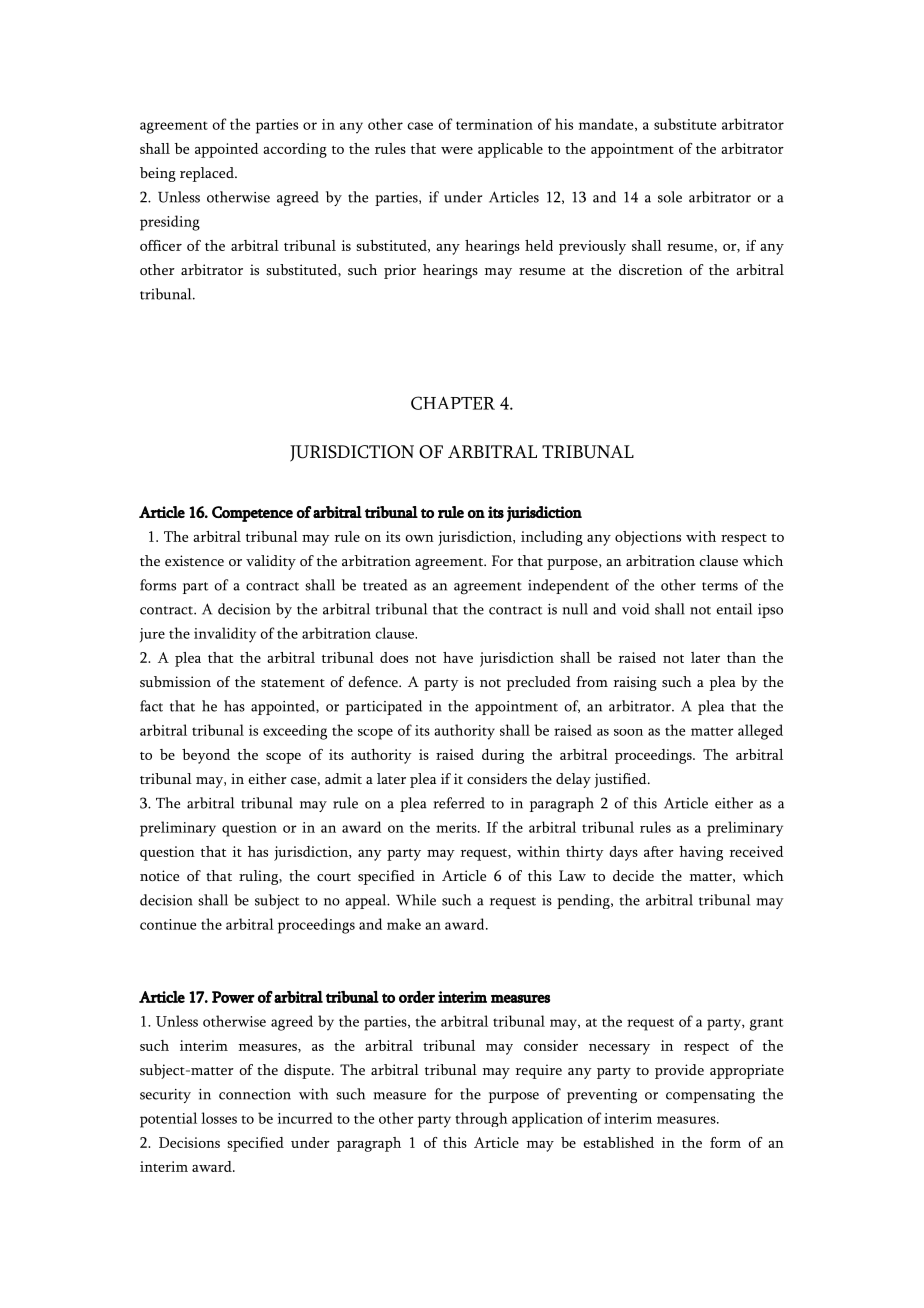  I want to click on replaced, so click(208, 174).
